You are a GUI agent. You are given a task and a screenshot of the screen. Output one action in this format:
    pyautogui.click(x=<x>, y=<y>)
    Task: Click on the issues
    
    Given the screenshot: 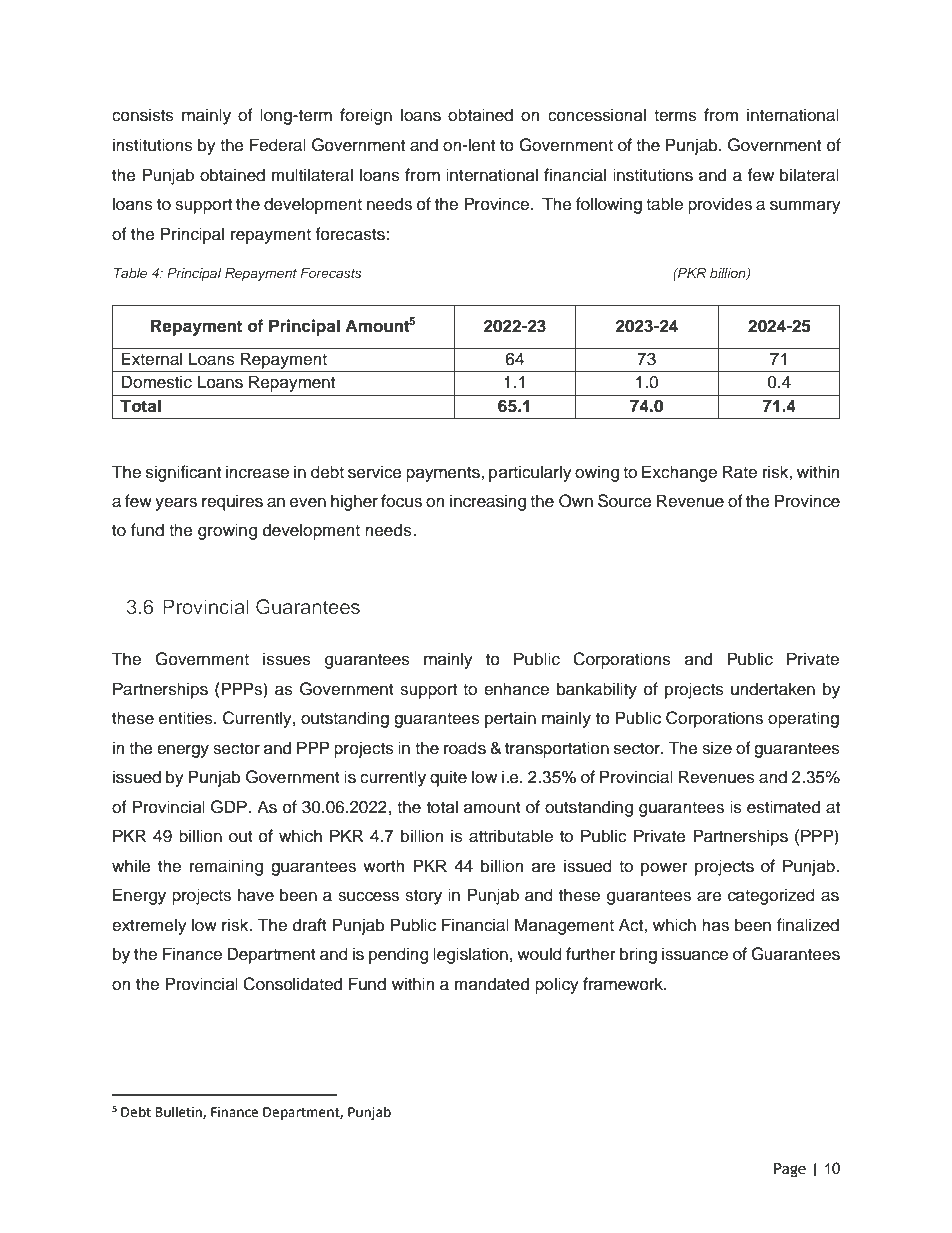 What is the action you would take?
    pyautogui.click(x=287, y=659)
